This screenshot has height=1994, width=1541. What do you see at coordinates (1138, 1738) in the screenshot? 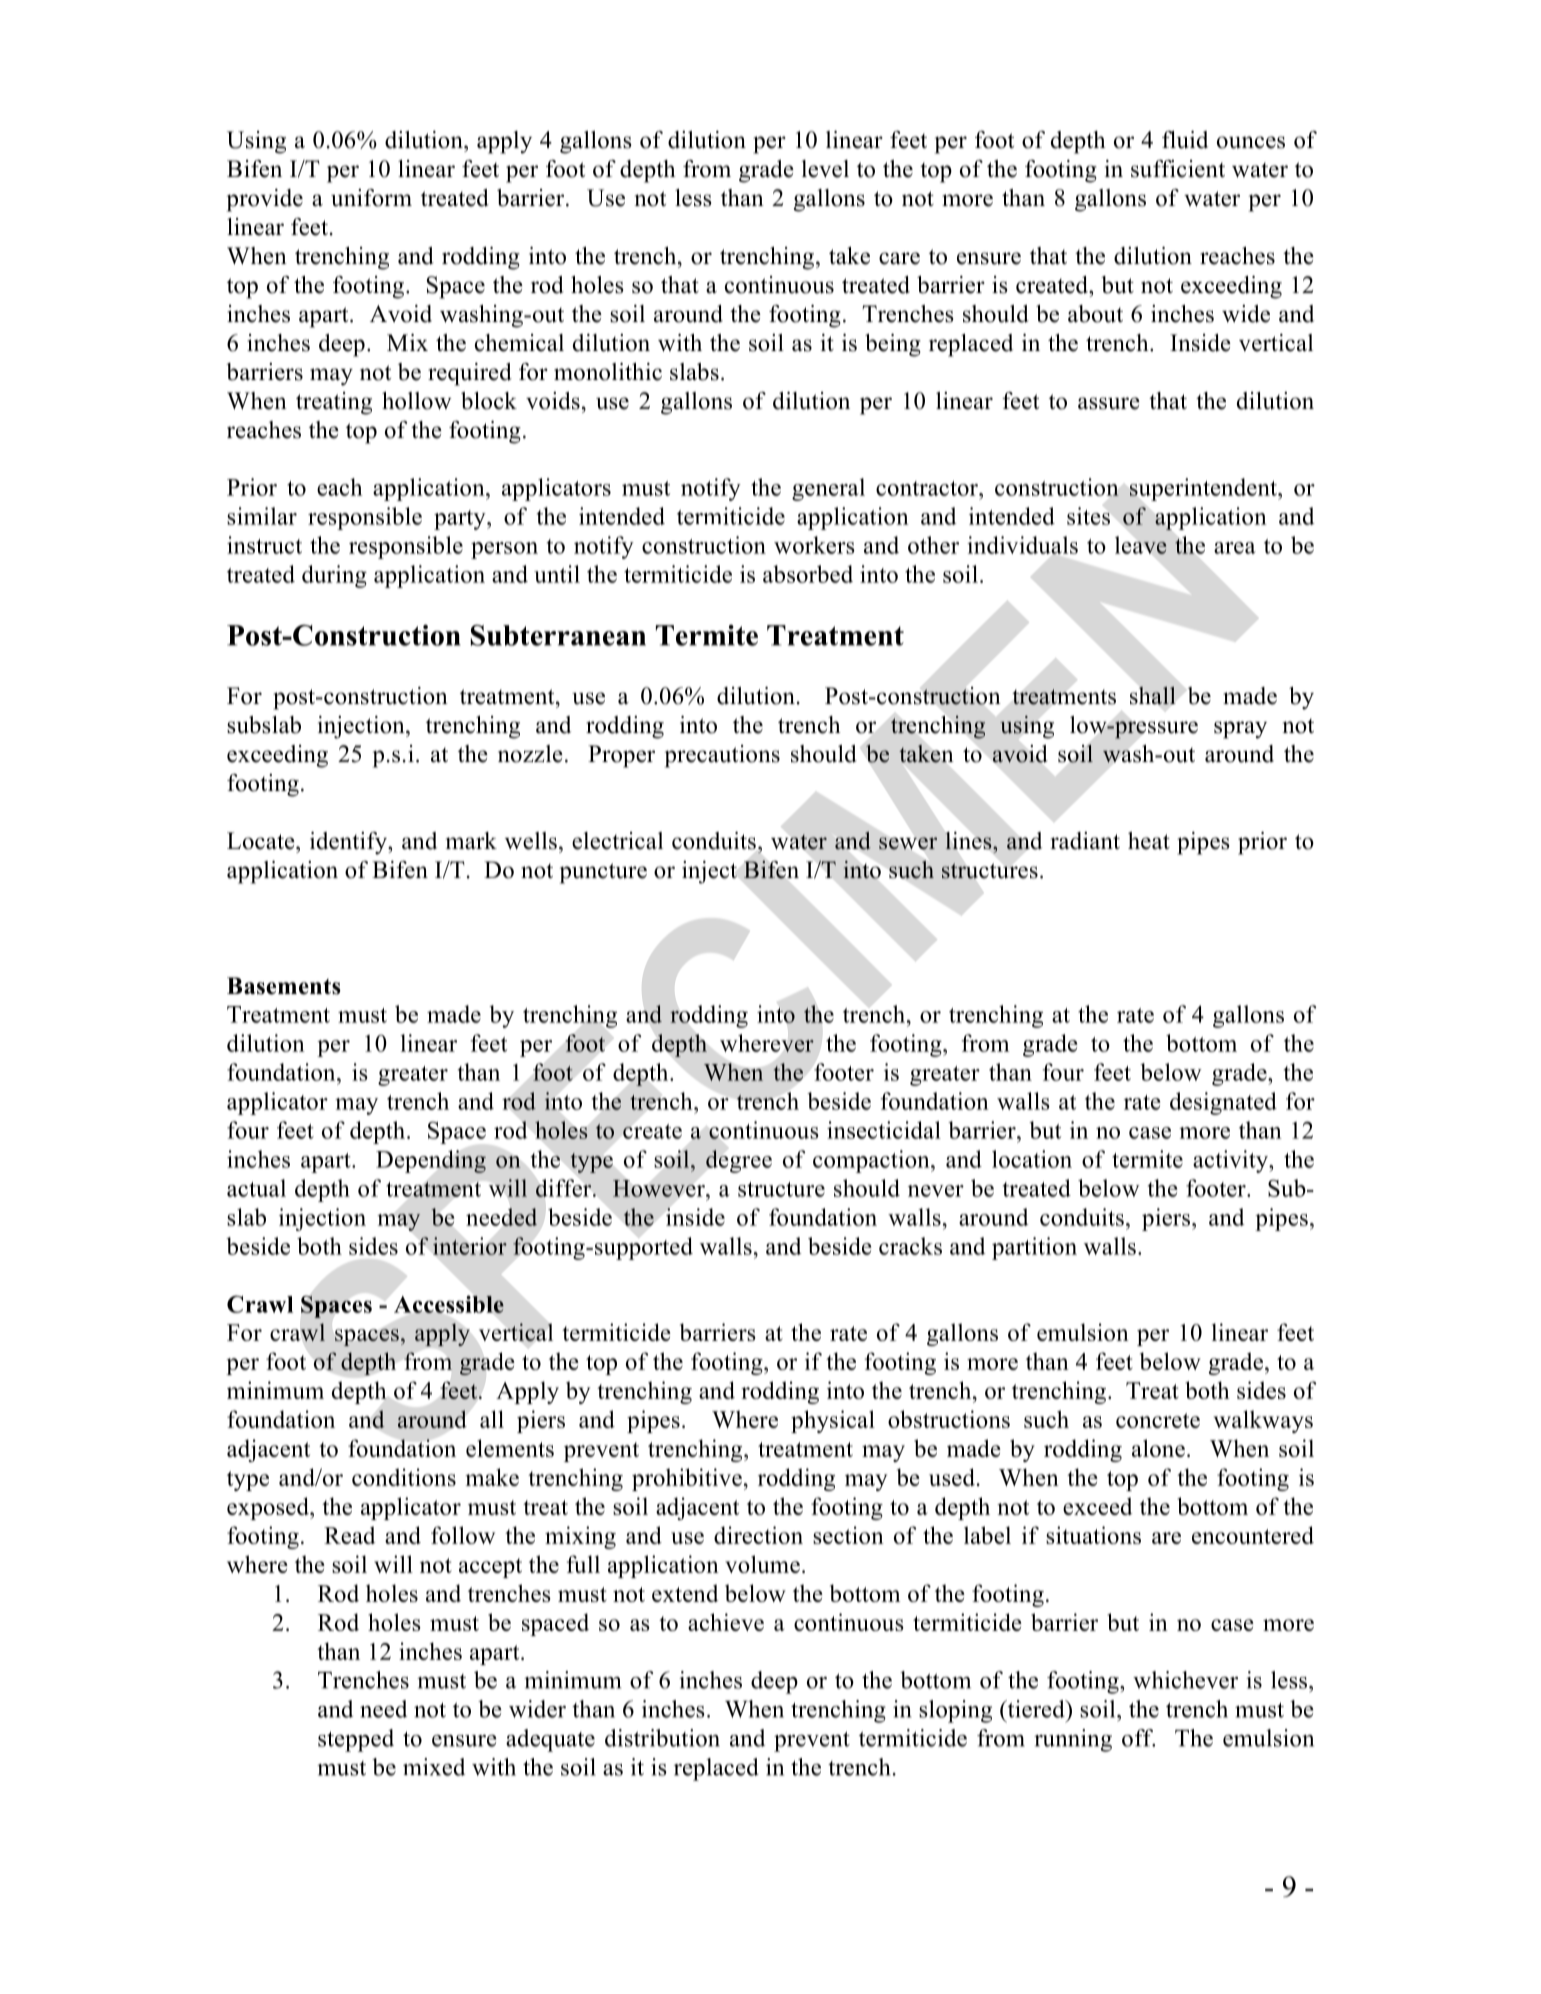
I see `off` at bounding box center [1138, 1738].
